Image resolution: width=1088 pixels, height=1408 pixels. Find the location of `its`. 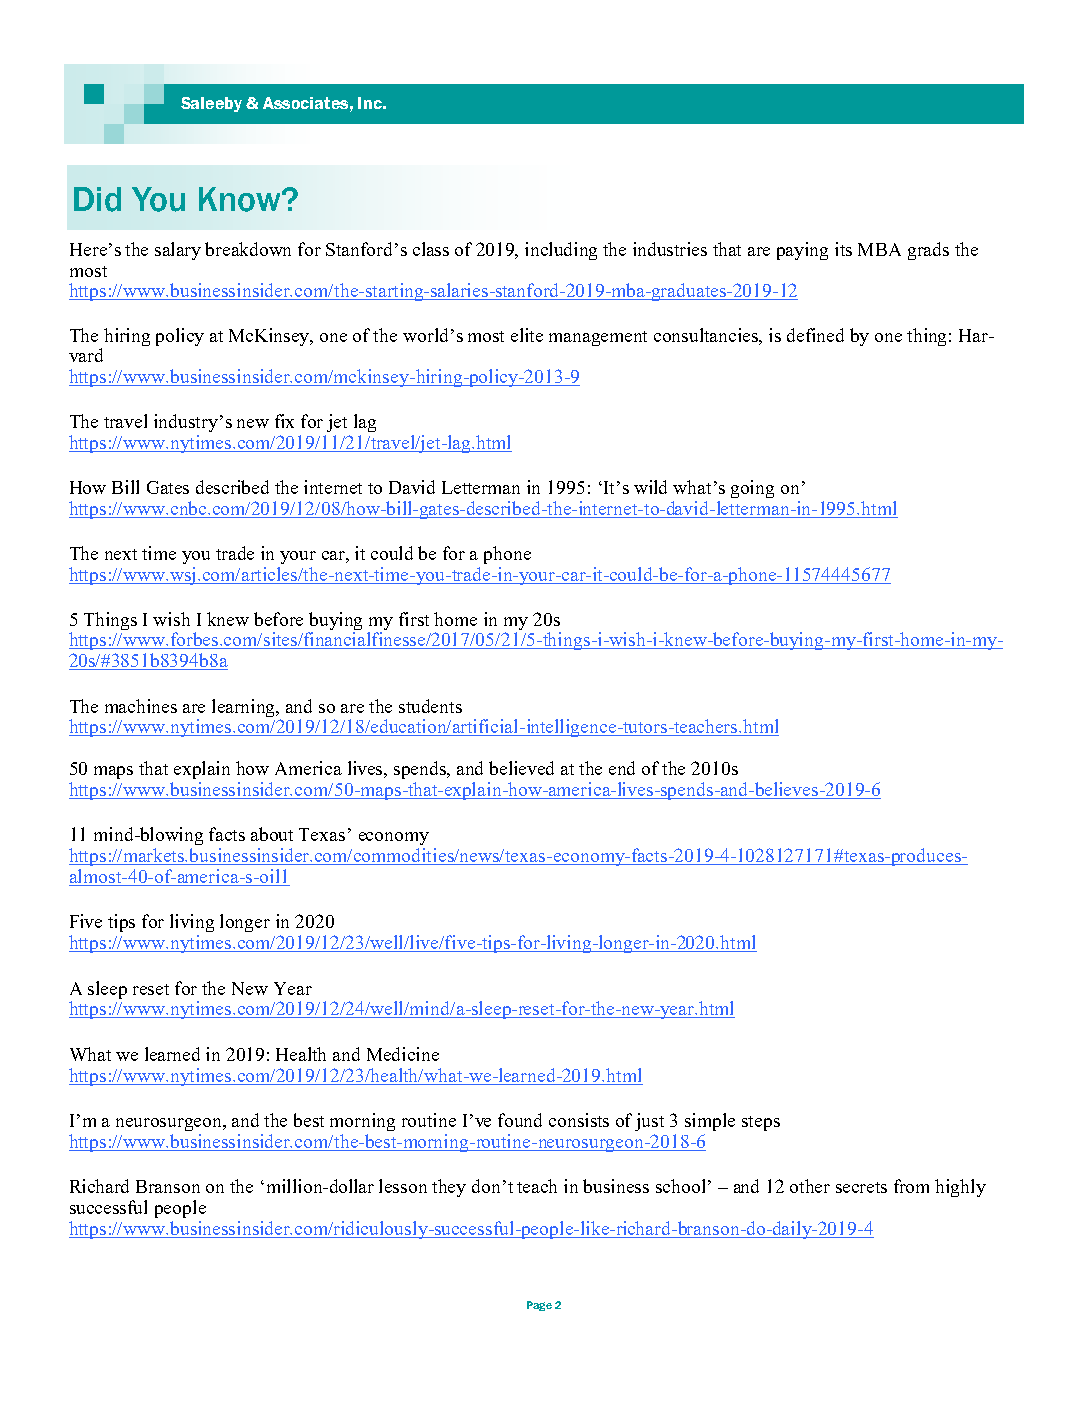

its is located at coordinates (843, 249).
